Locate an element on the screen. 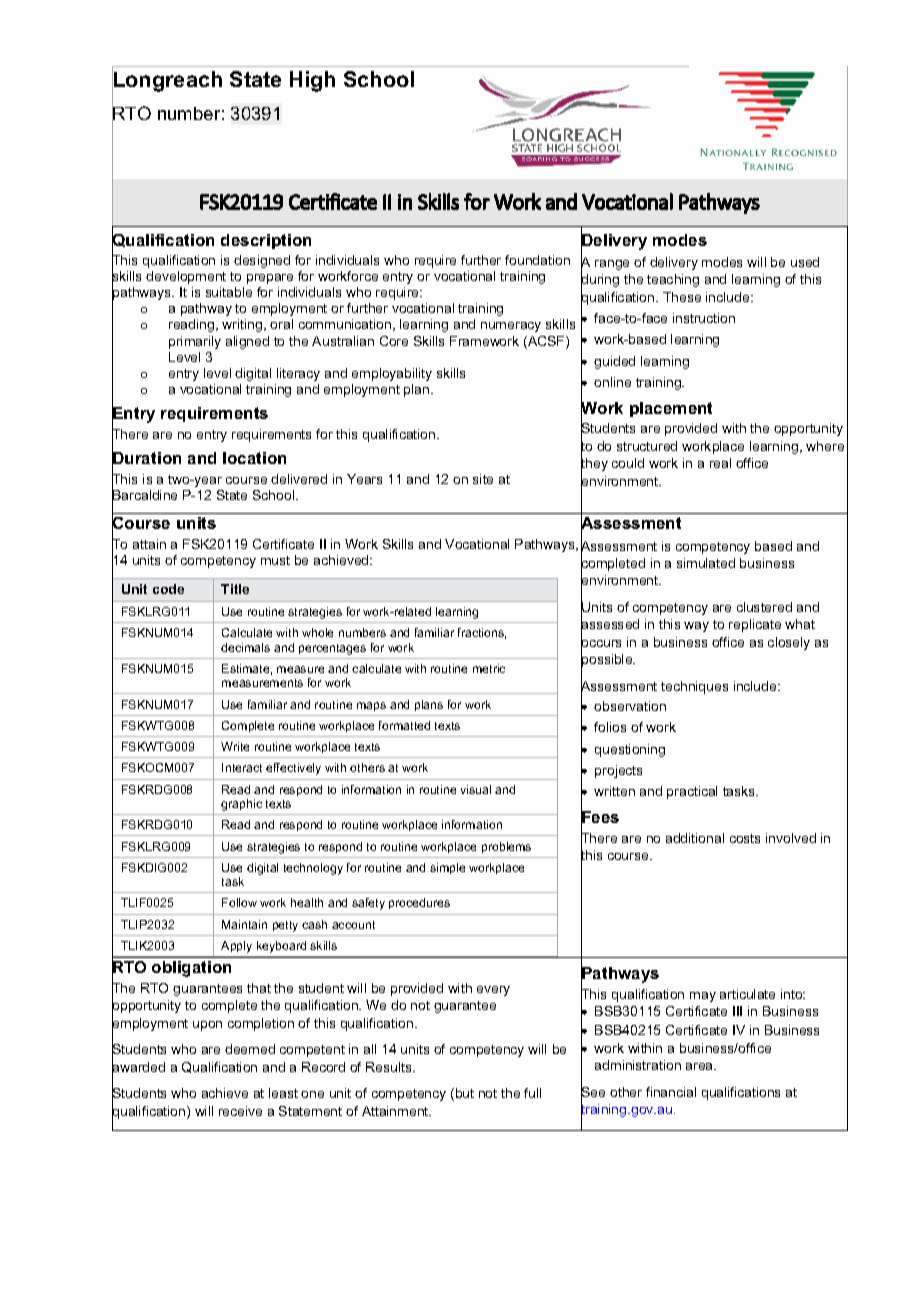 The height and width of the screenshot is (1308, 924). High is located at coordinates (312, 81).
